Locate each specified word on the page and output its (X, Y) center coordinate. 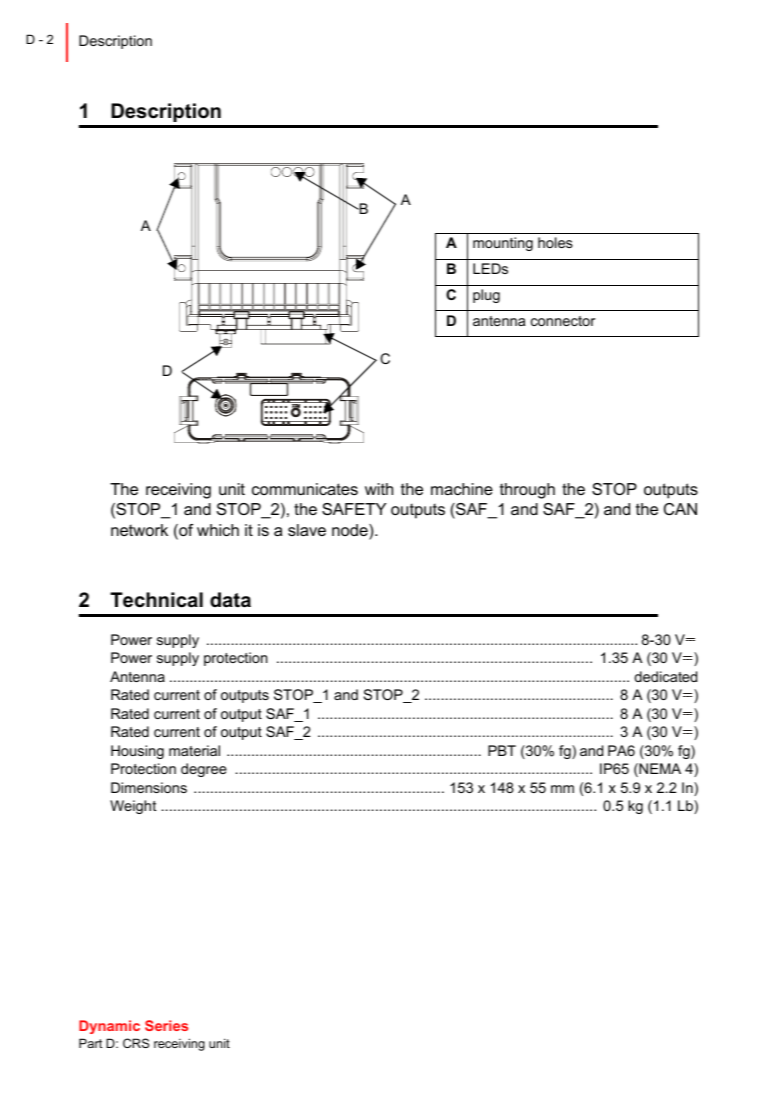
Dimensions (149, 787)
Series (166, 1025)
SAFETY (354, 509)
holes (555, 242)
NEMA (659, 770)
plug (486, 296)
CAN (680, 509)
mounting (503, 244)
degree (204, 770)
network (139, 530)
